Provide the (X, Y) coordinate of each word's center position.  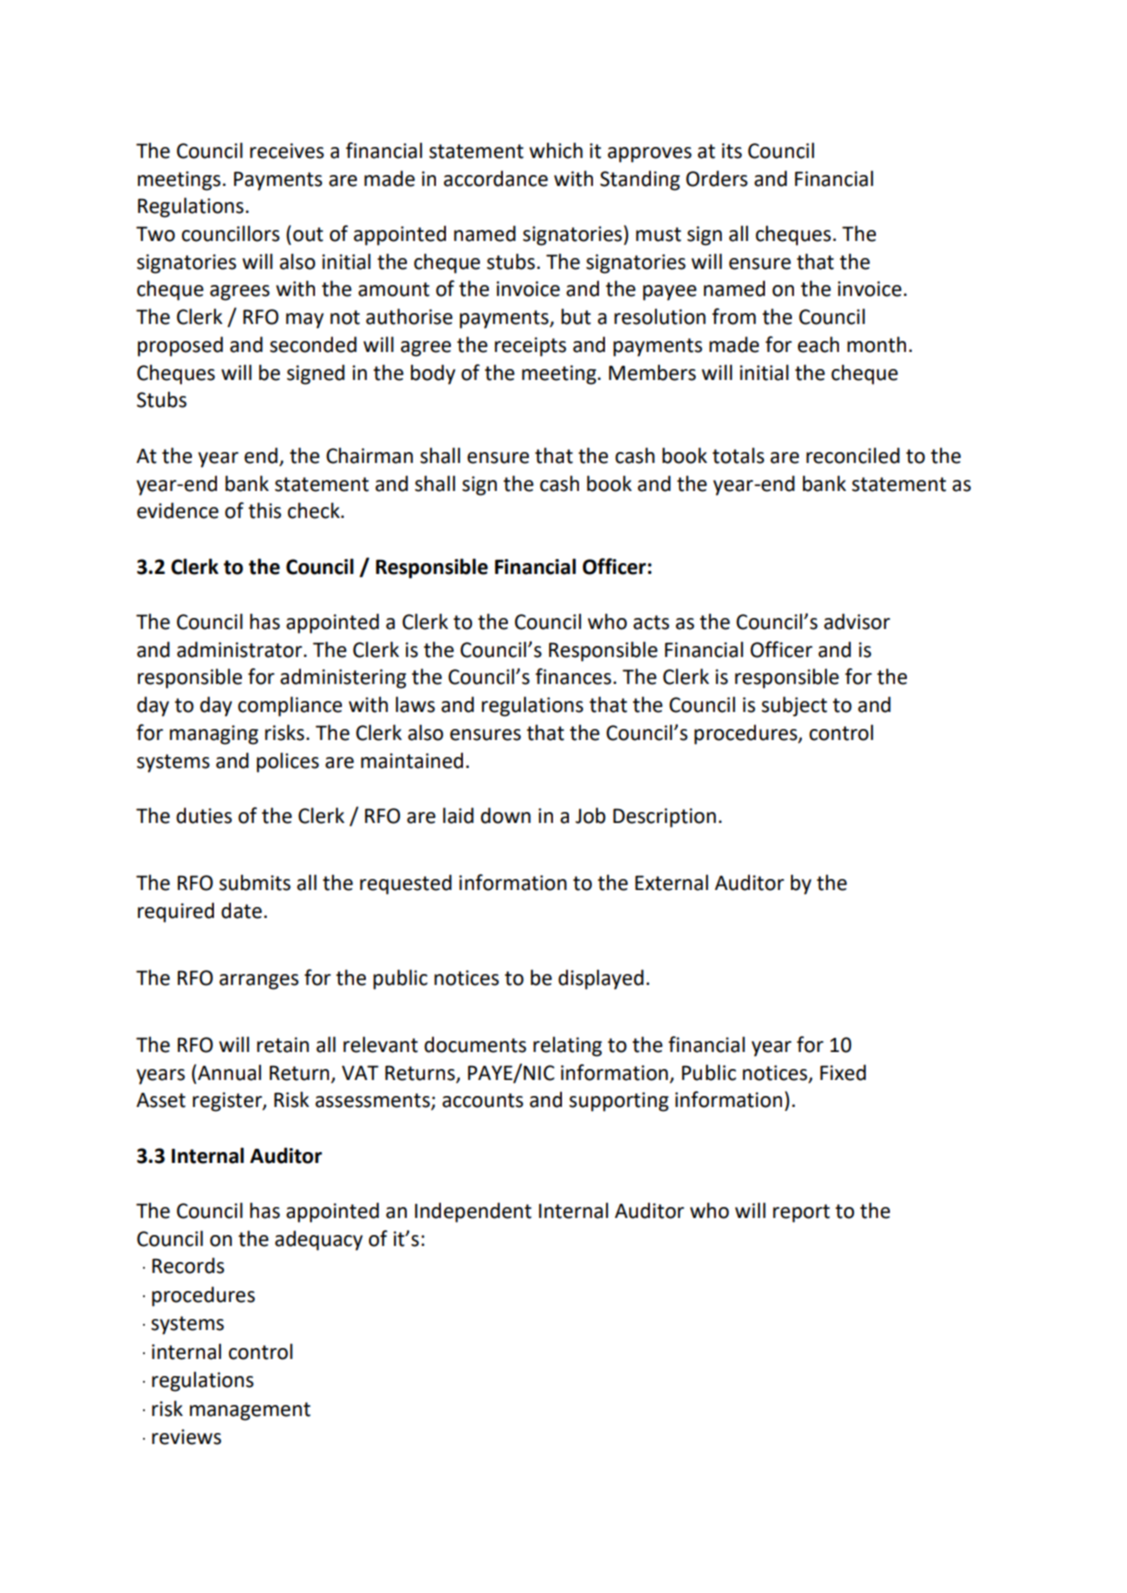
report (801, 1213)
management (250, 1411)
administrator (239, 649)
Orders (717, 178)
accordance (496, 178)
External (671, 882)
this (264, 510)
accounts (482, 1100)
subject (794, 706)
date (241, 910)
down (506, 815)
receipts (530, 347)
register (228, 1102)
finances (574, 676)
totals (738, 455)
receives (287, 151)
